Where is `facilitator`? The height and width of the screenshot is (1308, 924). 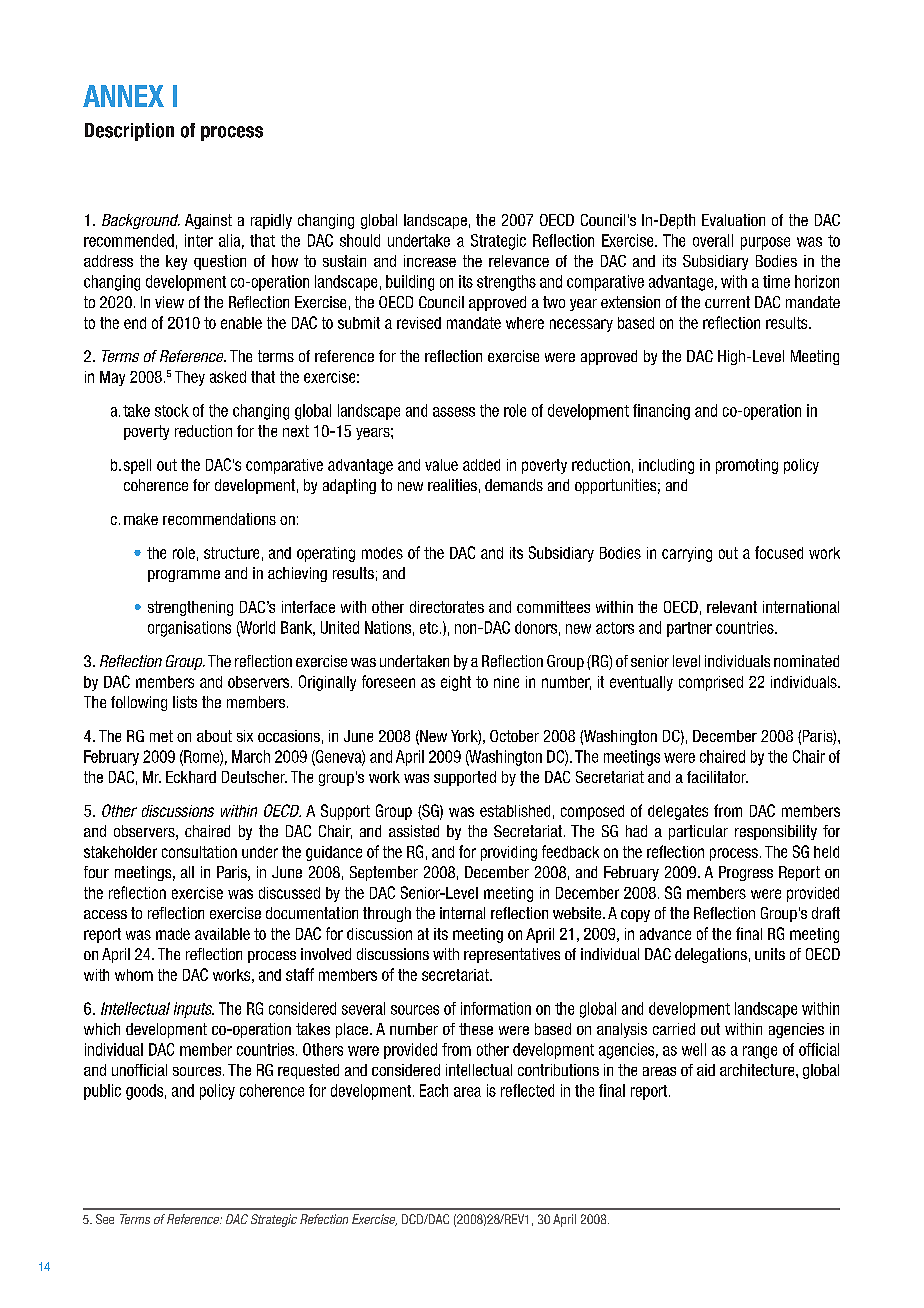
facilitator is located at coordinates (717, 777).
